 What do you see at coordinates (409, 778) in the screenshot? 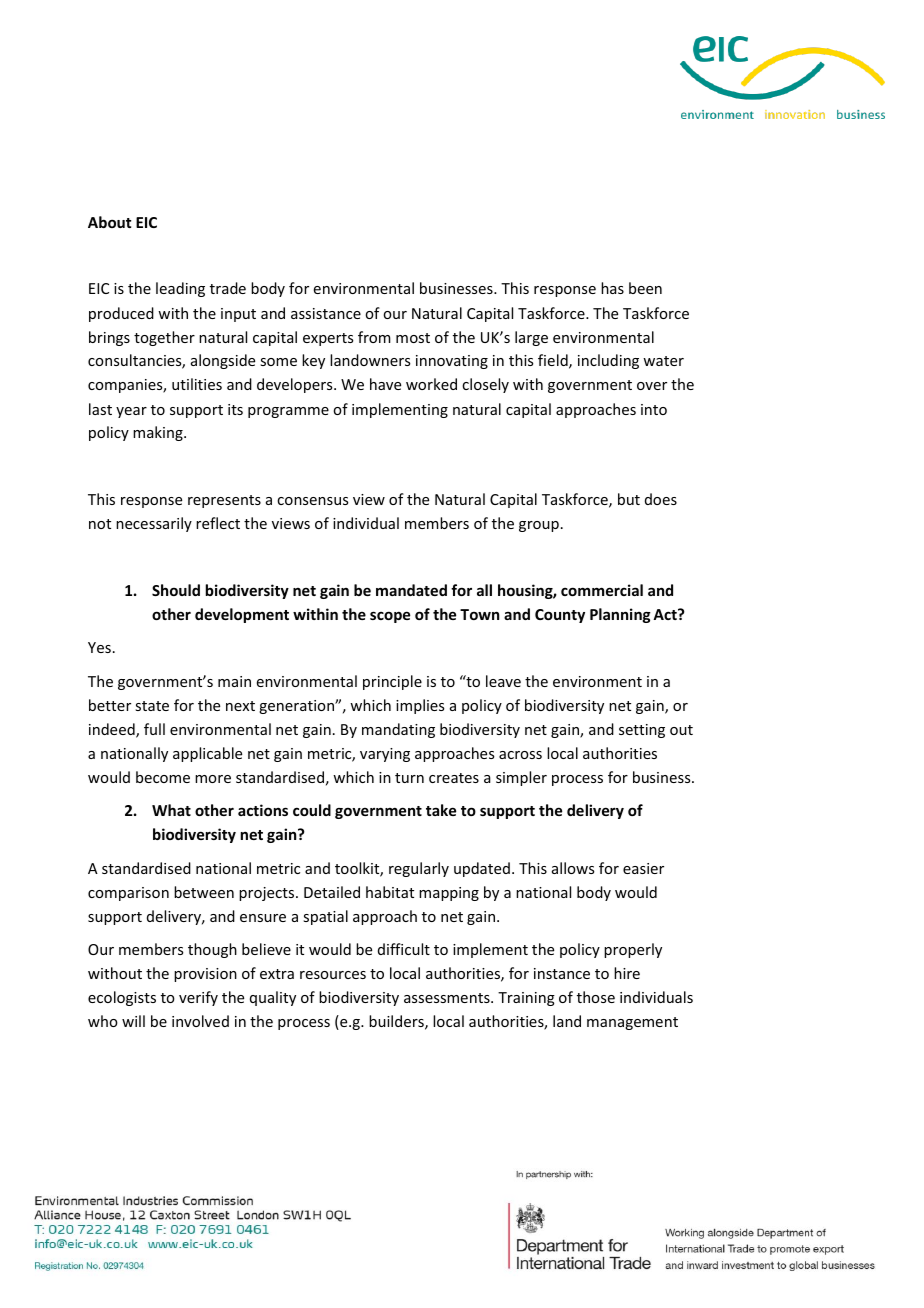
I see `turn` at bounding box center [409, 778].
